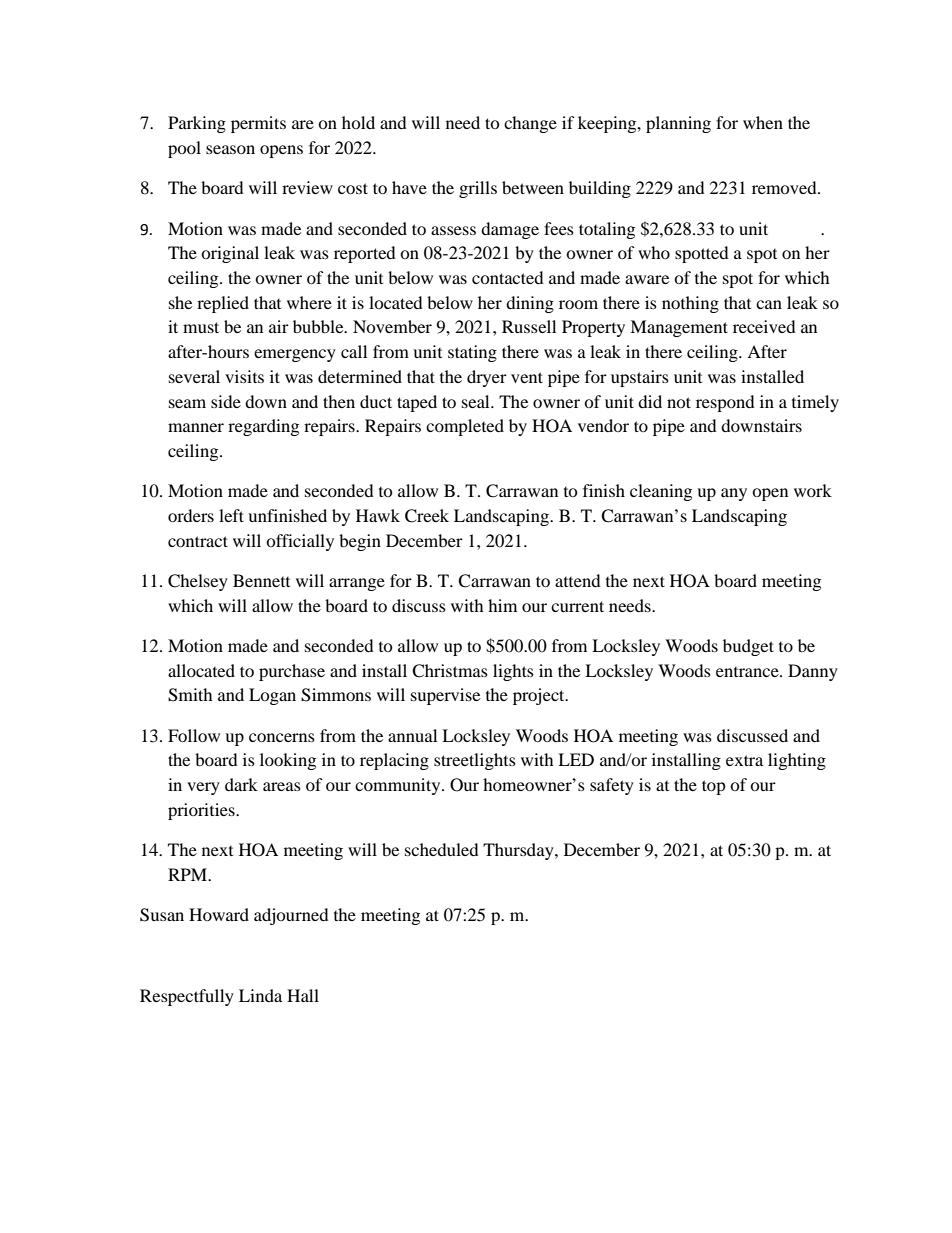  Describe the element at coordinates (530, 124) in the document. I see `change` at that location.
